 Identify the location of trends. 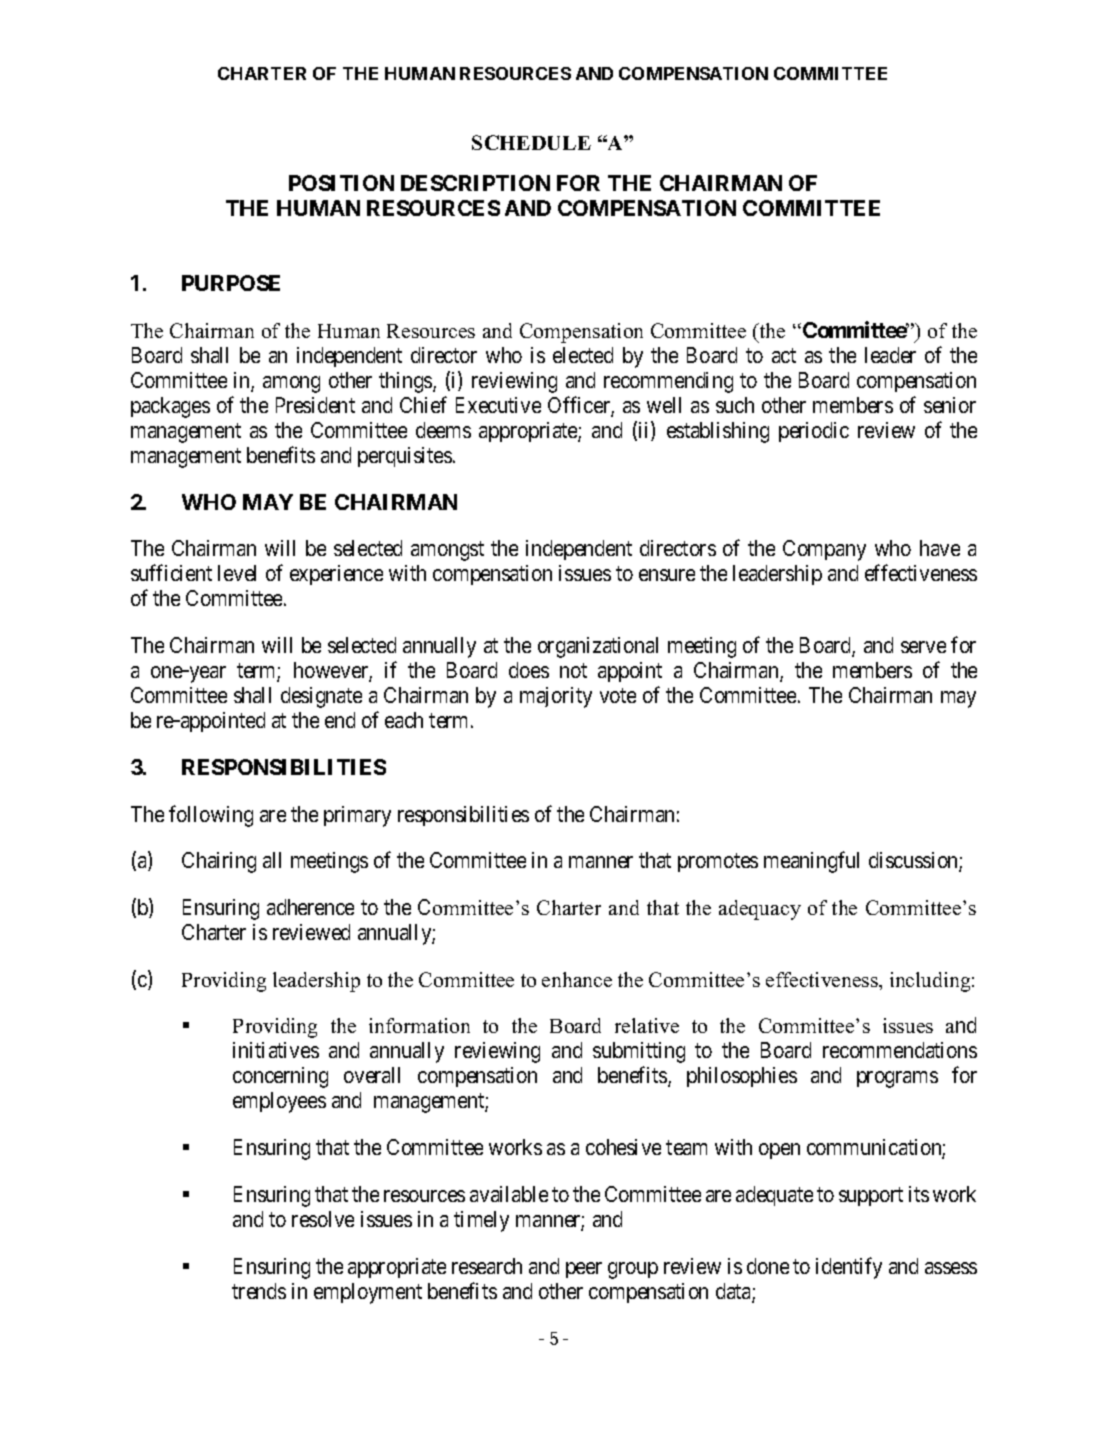
(259, 1291).
